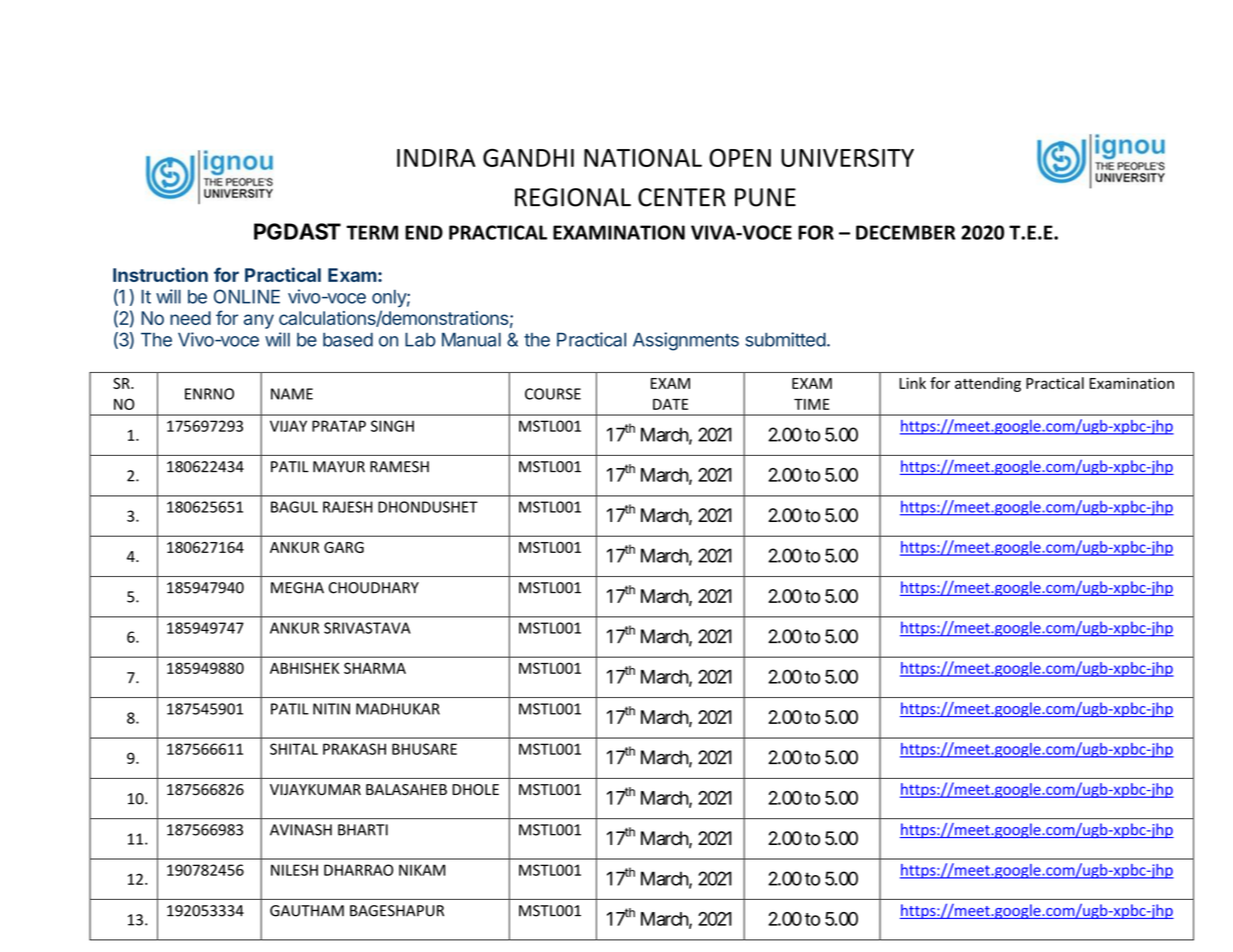 The height and width of the screenshot is (952, 1233). I want to click on UNIVERSITY, so click(847, 157).
